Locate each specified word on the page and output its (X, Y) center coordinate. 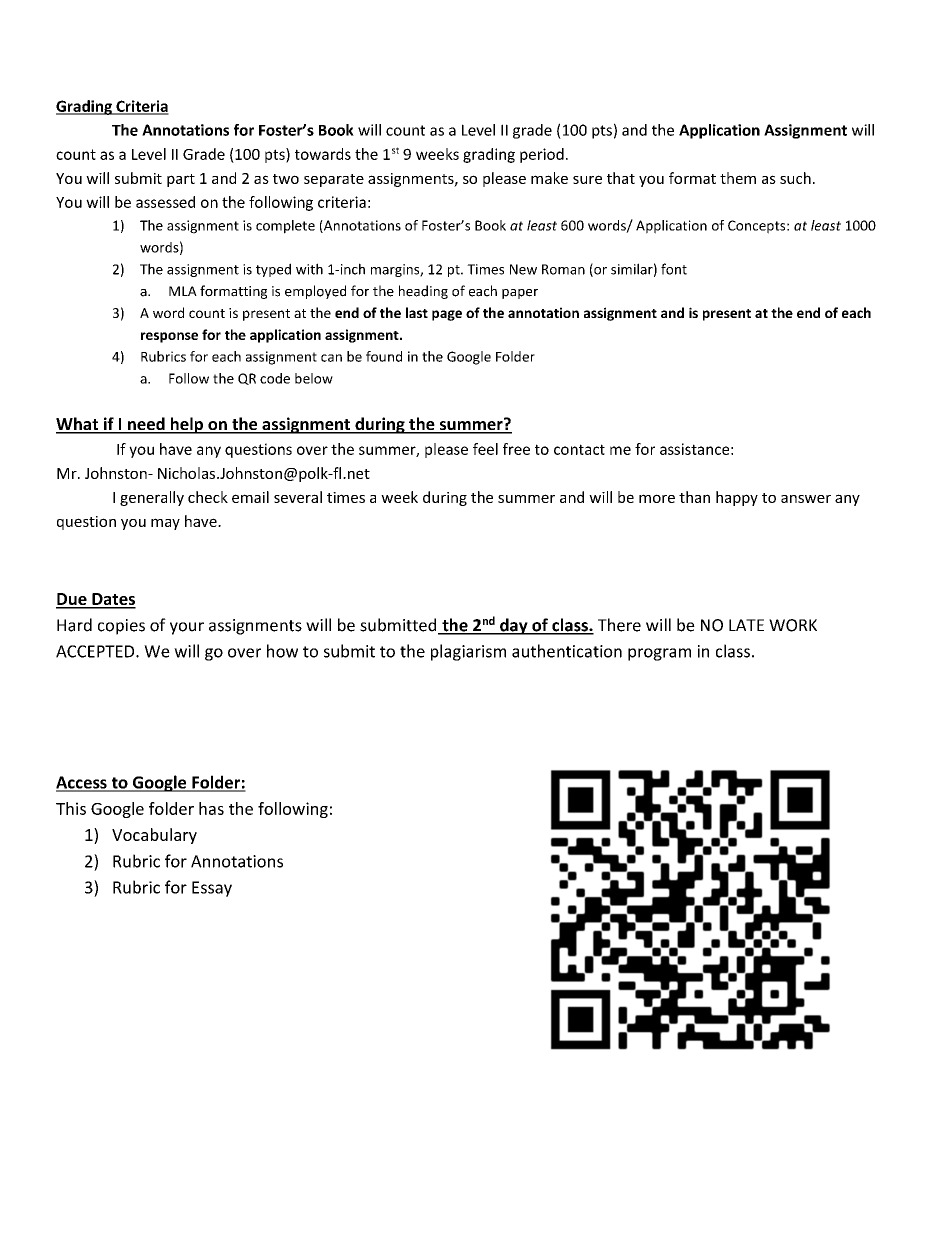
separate (334, 180)
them (738, 178)
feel (485, 449)
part (181, 180)
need (146, 425)
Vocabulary (154, 836)
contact (579, 449)
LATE (746, 625)
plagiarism (468, 652)
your (187, 628)
